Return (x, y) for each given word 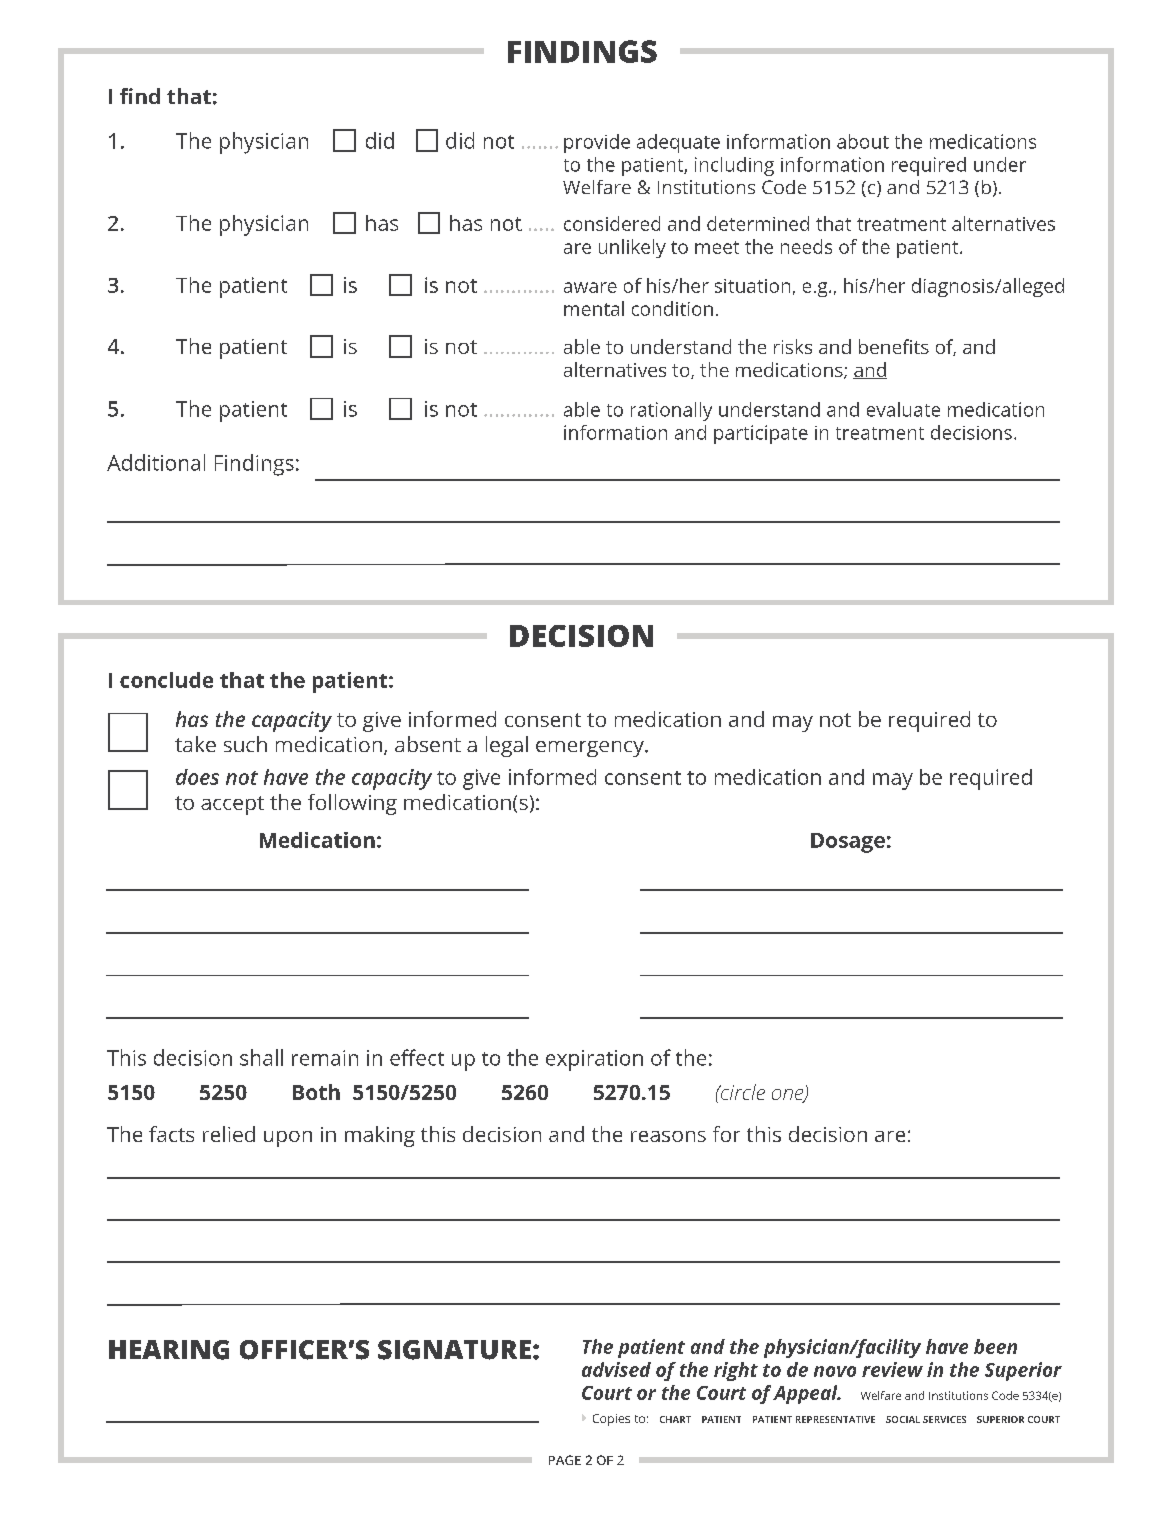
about (863, 141)
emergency (591, 749)
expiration (594, 1060)
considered (612, 223)
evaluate (903, 409)
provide (597, 143)
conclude (166, 680)
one (789, 1096)
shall (261, 1057)
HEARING (169, 1350)
